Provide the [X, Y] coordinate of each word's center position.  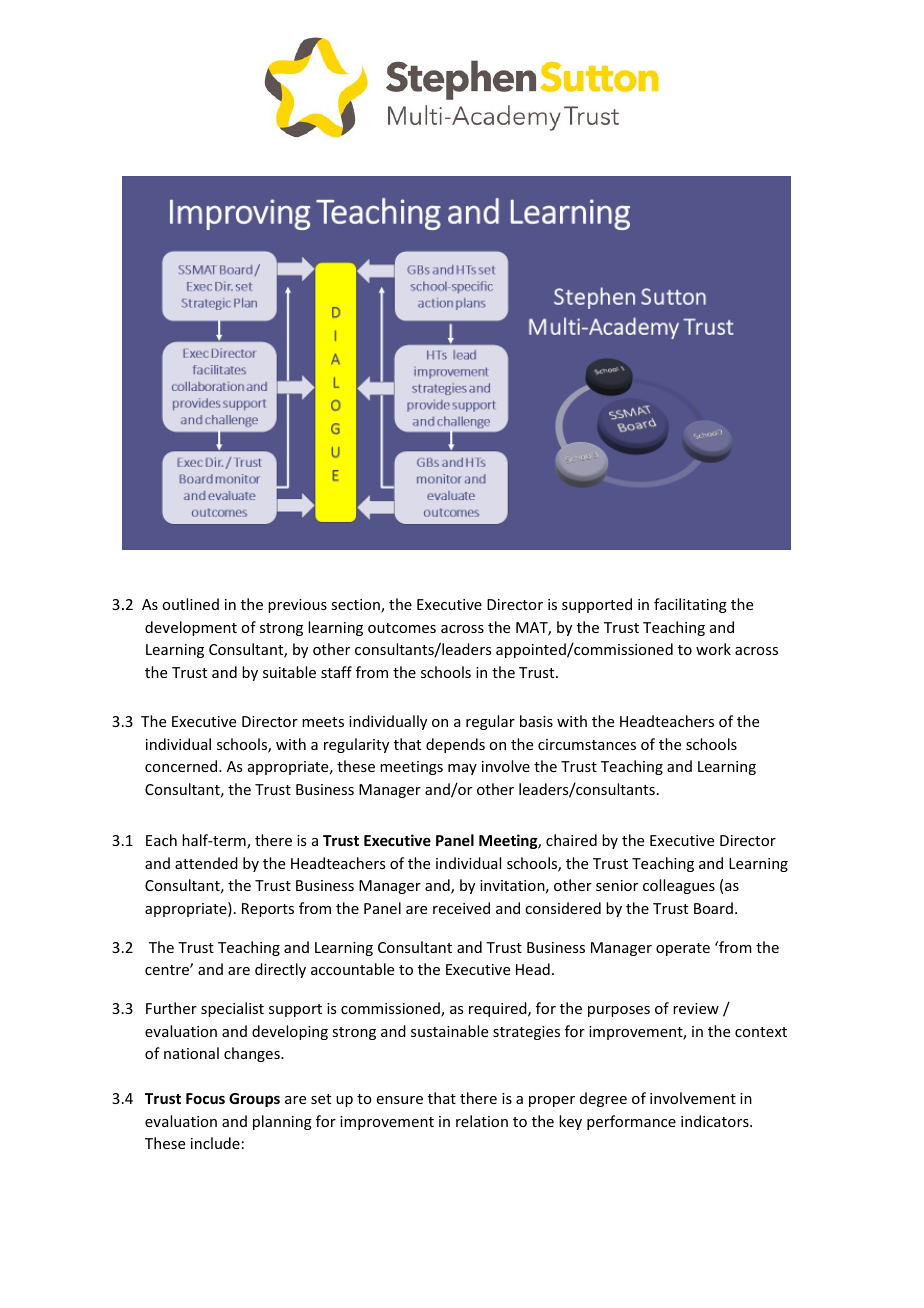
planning [282, 1122]
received [461, 908]
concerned [182, 766]
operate [683, 949]
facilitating [690, 605]
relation [482, 1121]
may [462, 769]
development [191, 628]
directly [280, 970]
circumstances [587, 744]
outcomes [402, 628]
